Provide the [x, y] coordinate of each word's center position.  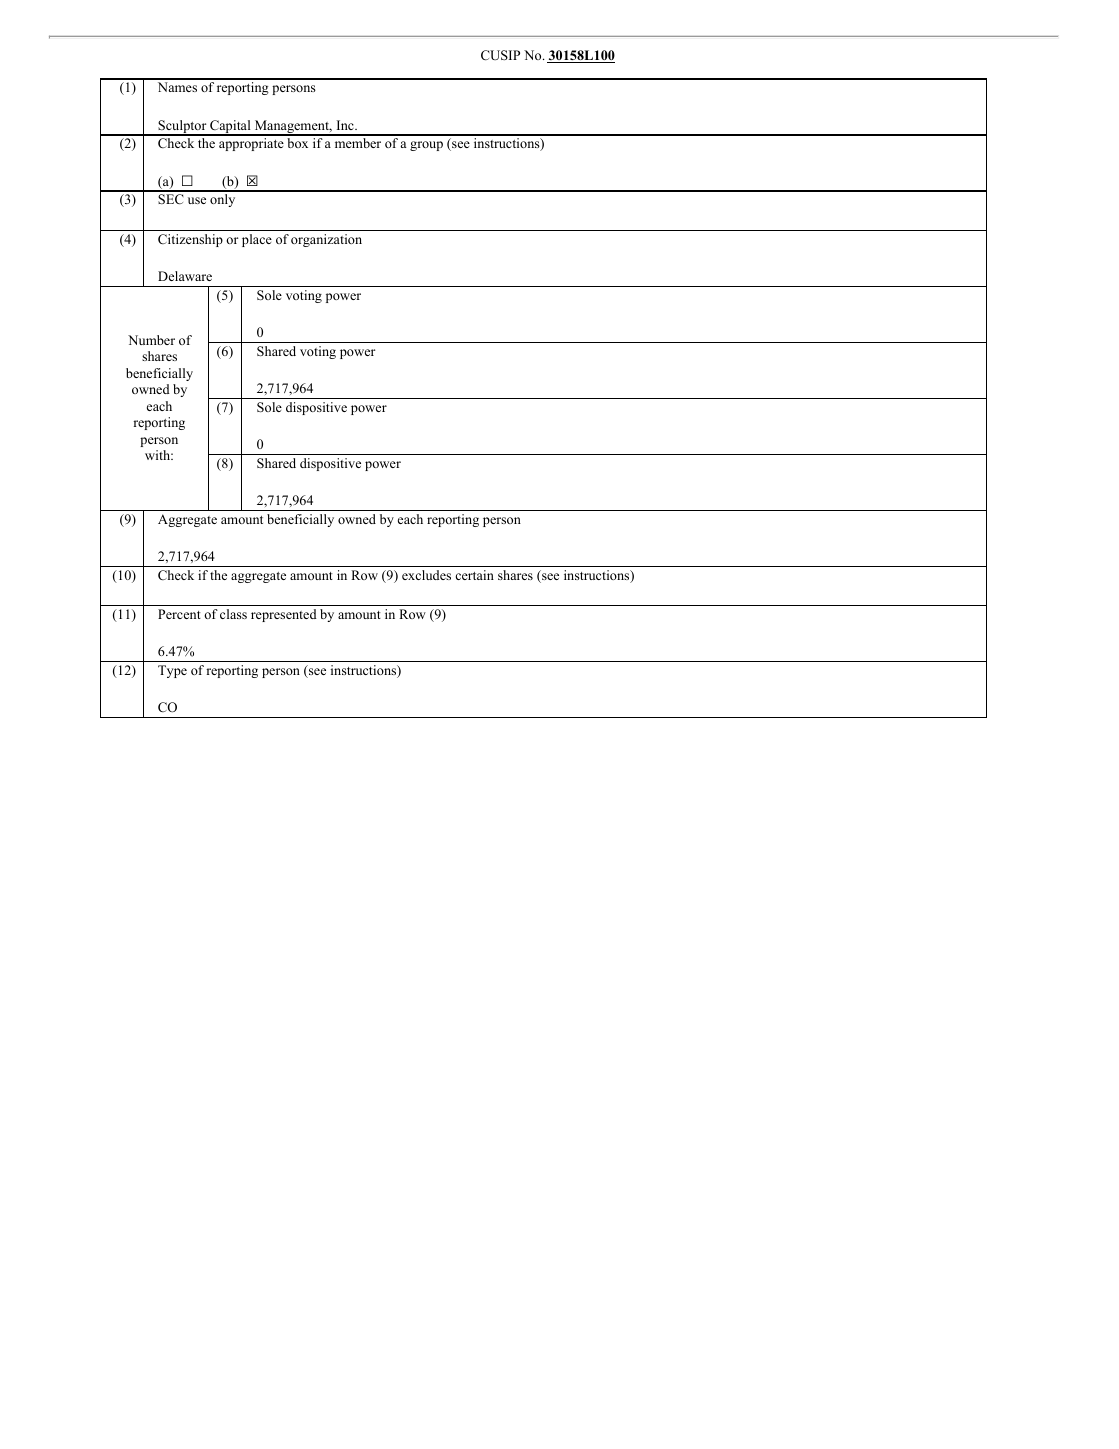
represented [284, 615]
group [426, 146]
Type [172, 671]
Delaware [185, 276]
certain [474, 575]
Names [177, 87]
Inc [346, 125]
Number [151, 340]
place [257, 240]
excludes [426, 575]
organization [326, 240]
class [233, 614]
